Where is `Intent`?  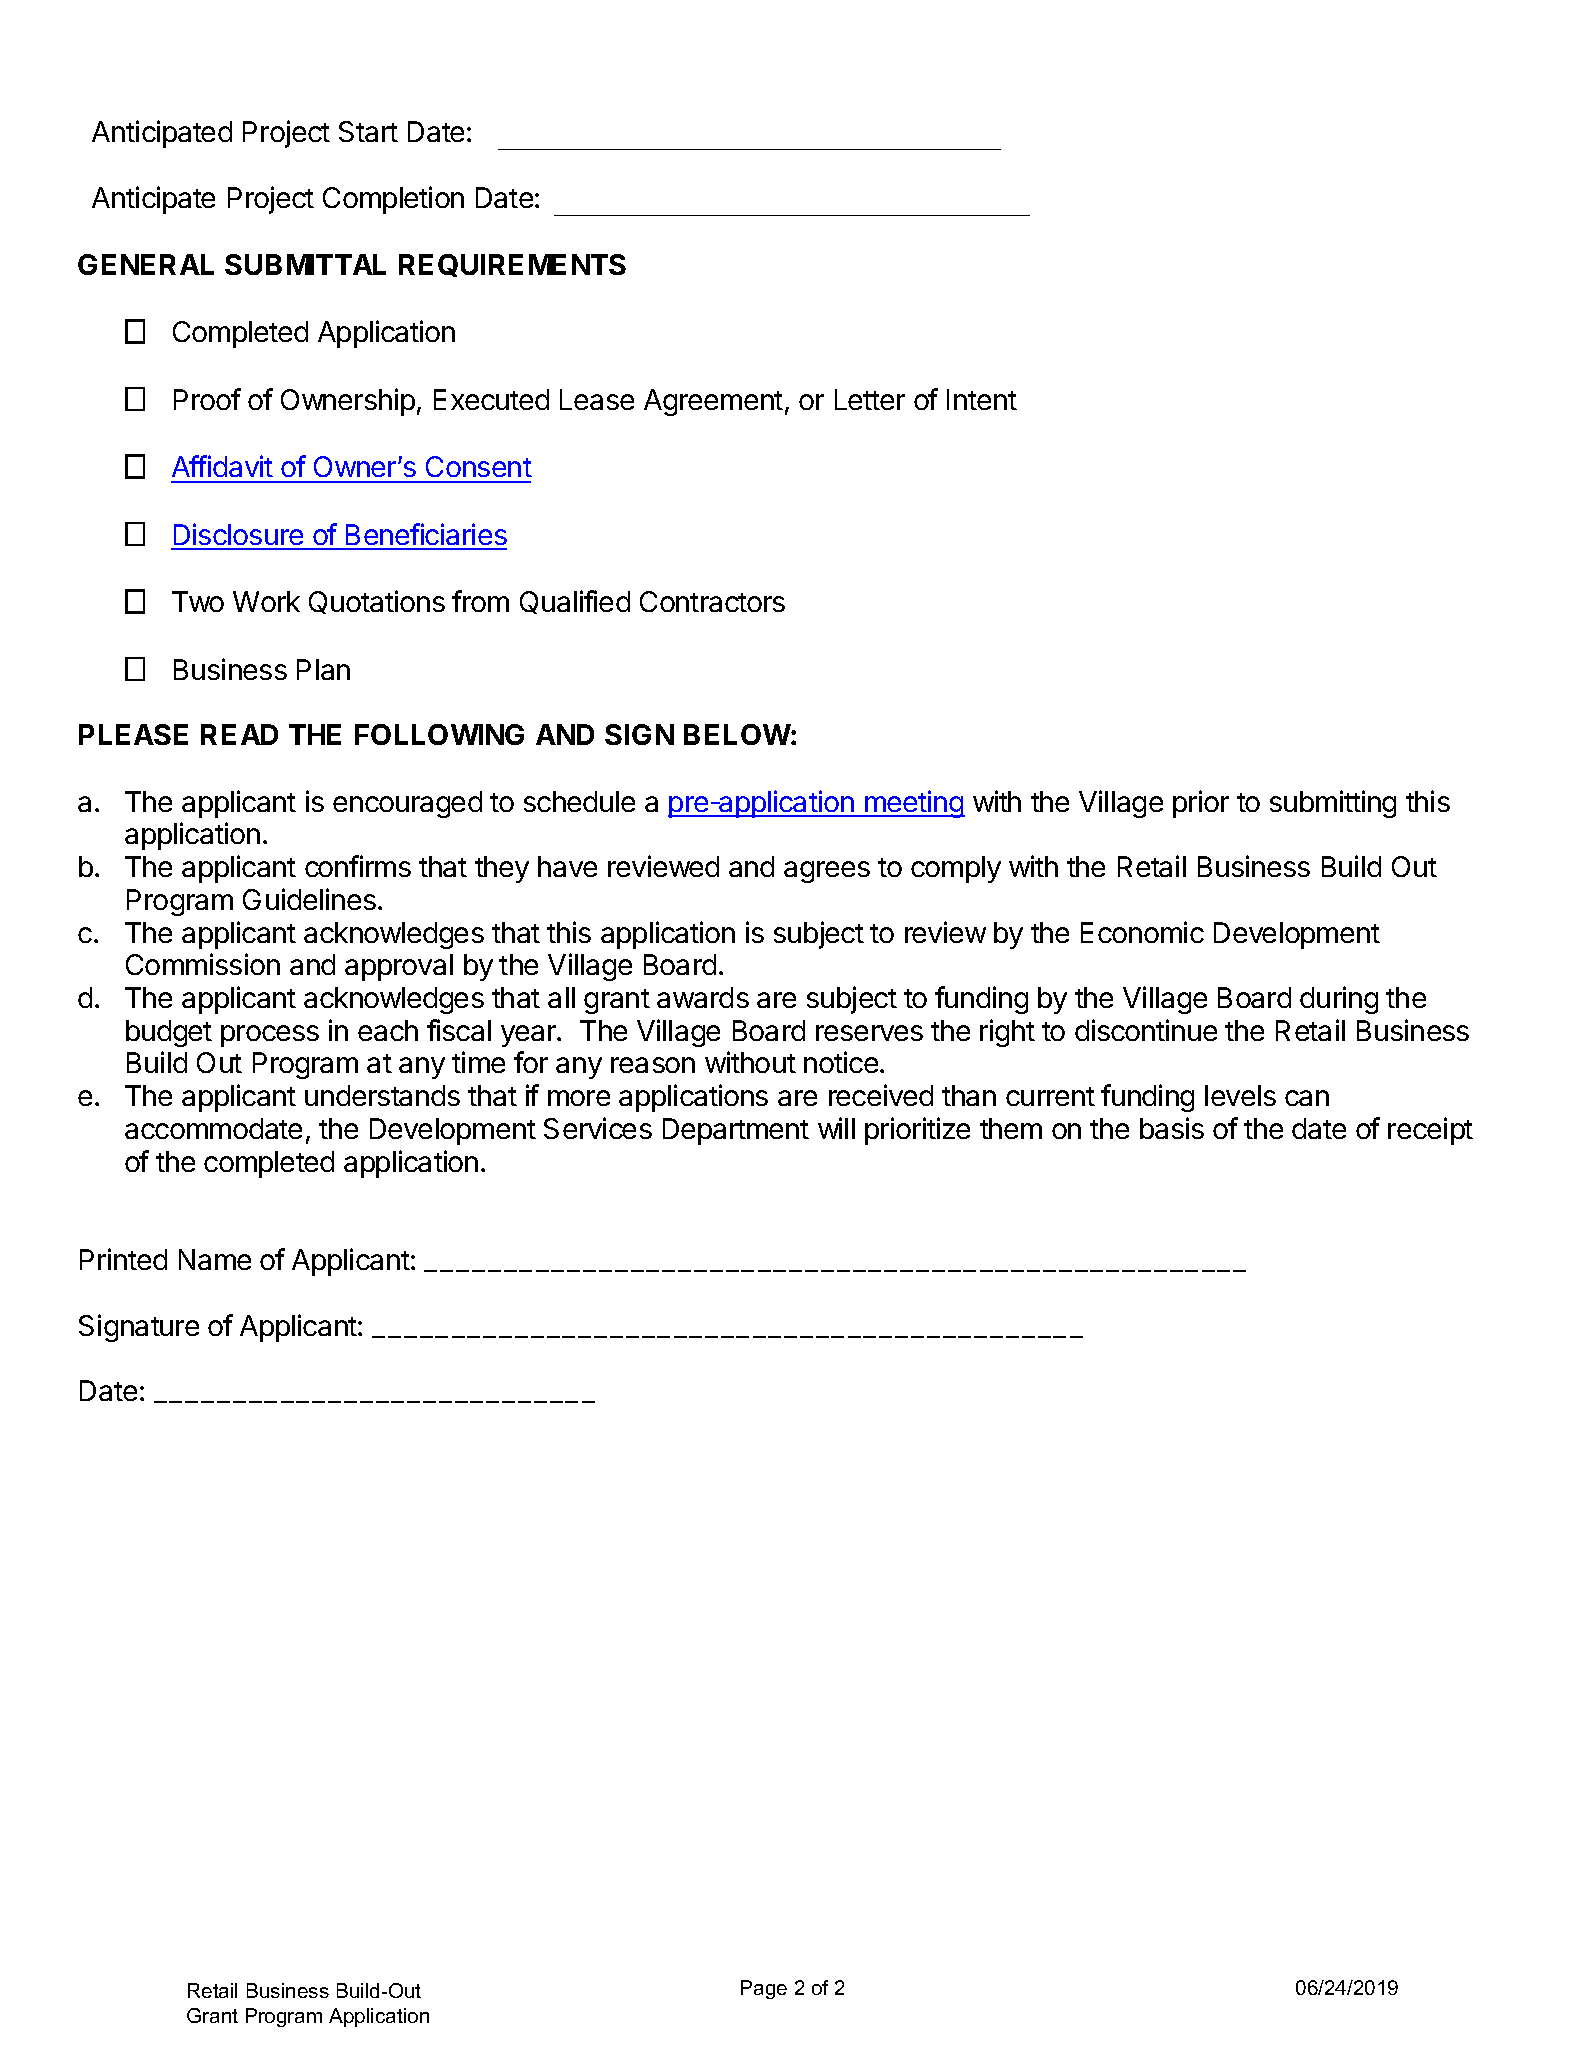
Intent is located at coordinates (982, 399).
